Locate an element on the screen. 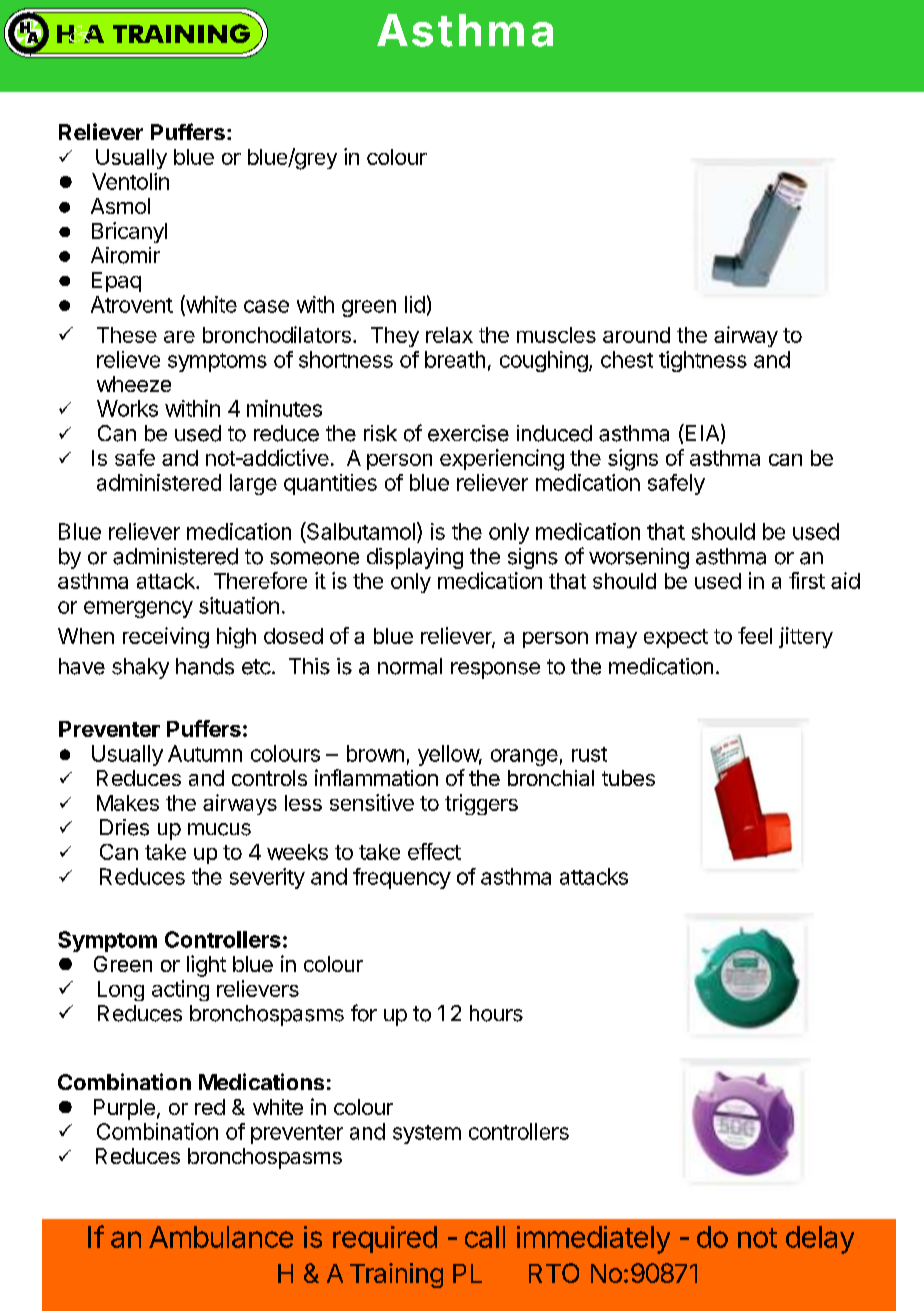 Image resolution: width=924 pixels, height=1311 pixels. tubes is located at coordinates (628, 778).
